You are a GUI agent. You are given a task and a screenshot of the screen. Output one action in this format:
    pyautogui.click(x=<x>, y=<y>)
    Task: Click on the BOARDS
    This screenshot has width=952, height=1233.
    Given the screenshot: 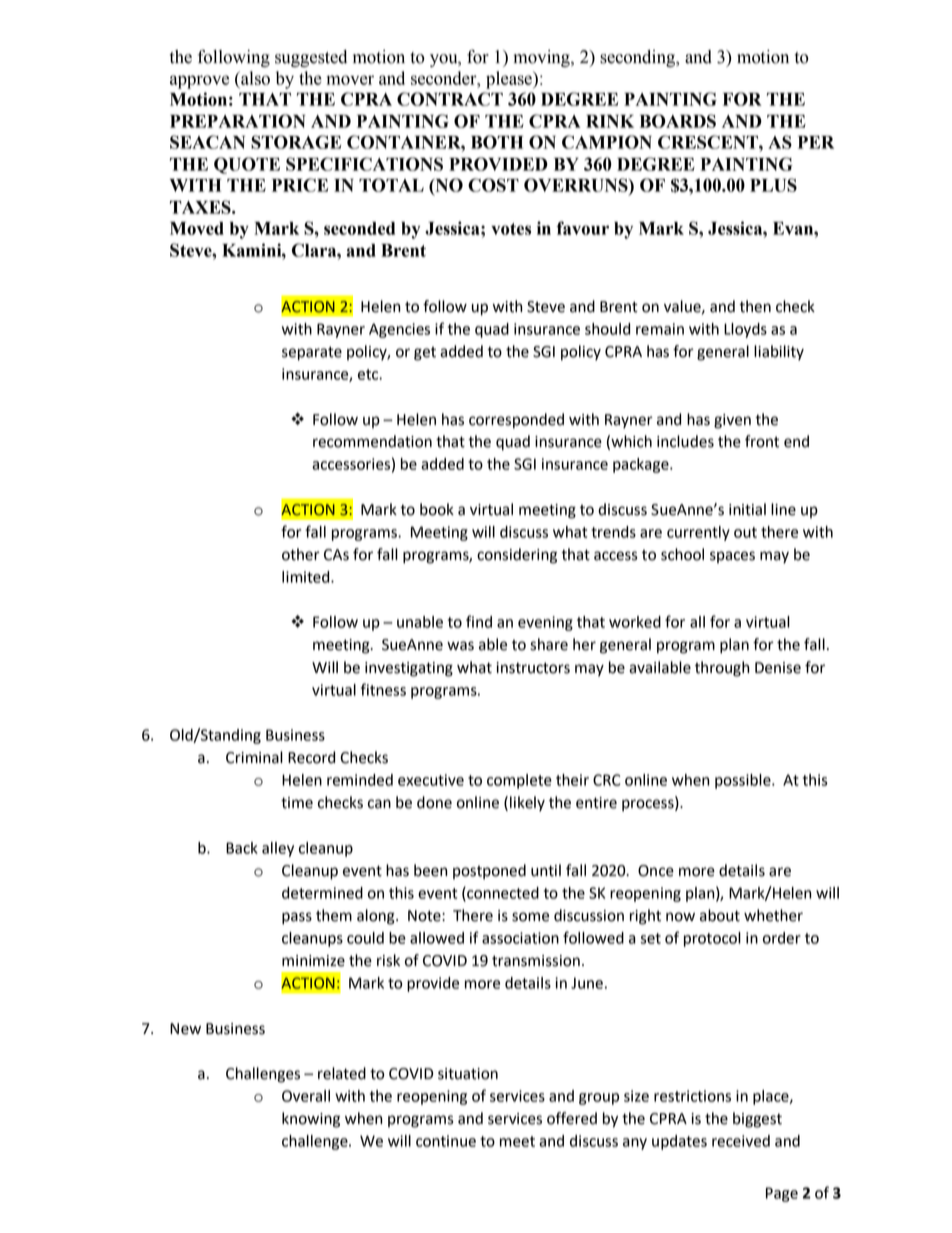 What is the action you would take?
    pyautogui.click(x=678, y=121)
